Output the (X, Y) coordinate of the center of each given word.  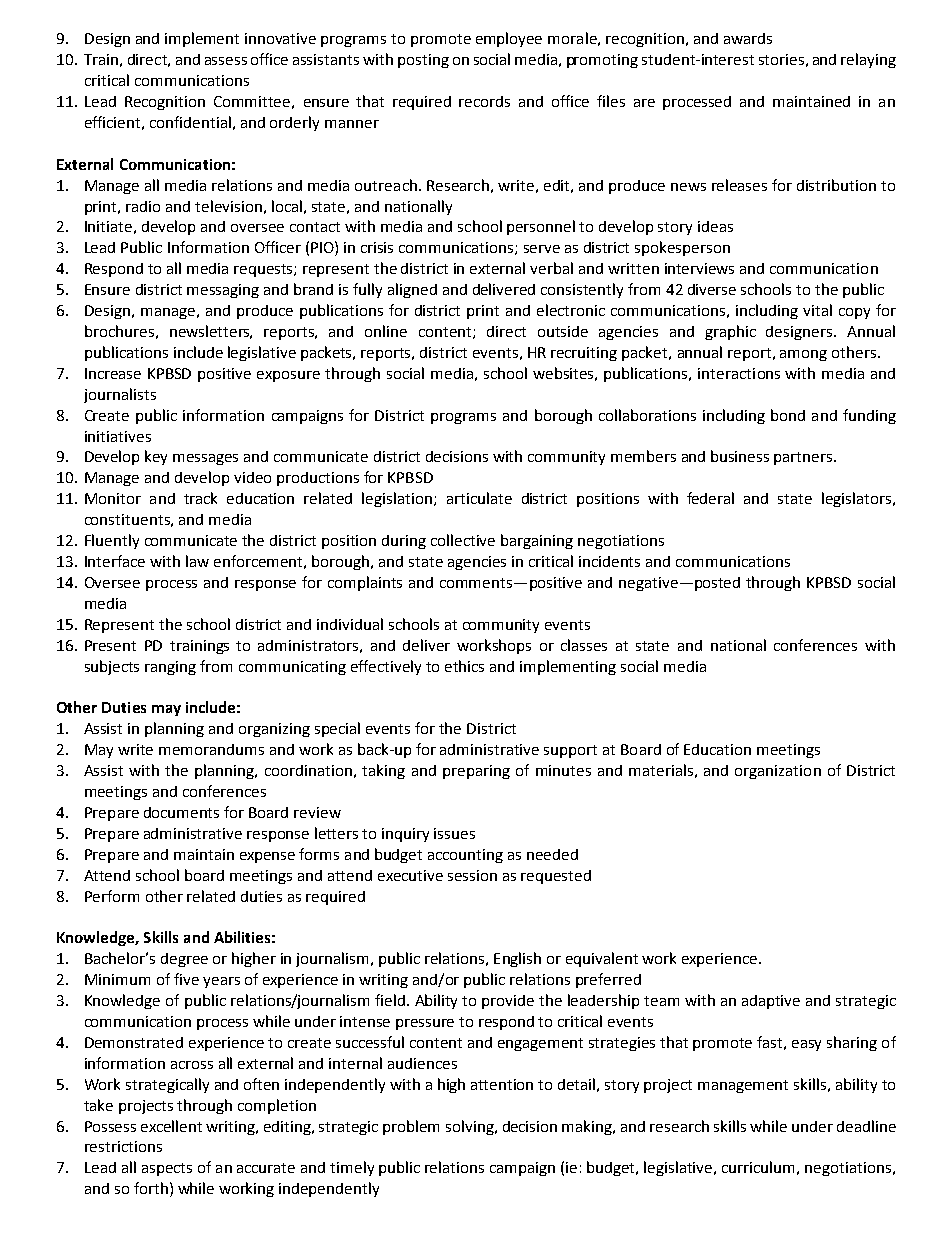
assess (226, 61)
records (484, 101)
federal (710, 498)
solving (471, 1127)
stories (781, 59)
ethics (464, 666)
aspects (167, 1169)
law (197, 561)
